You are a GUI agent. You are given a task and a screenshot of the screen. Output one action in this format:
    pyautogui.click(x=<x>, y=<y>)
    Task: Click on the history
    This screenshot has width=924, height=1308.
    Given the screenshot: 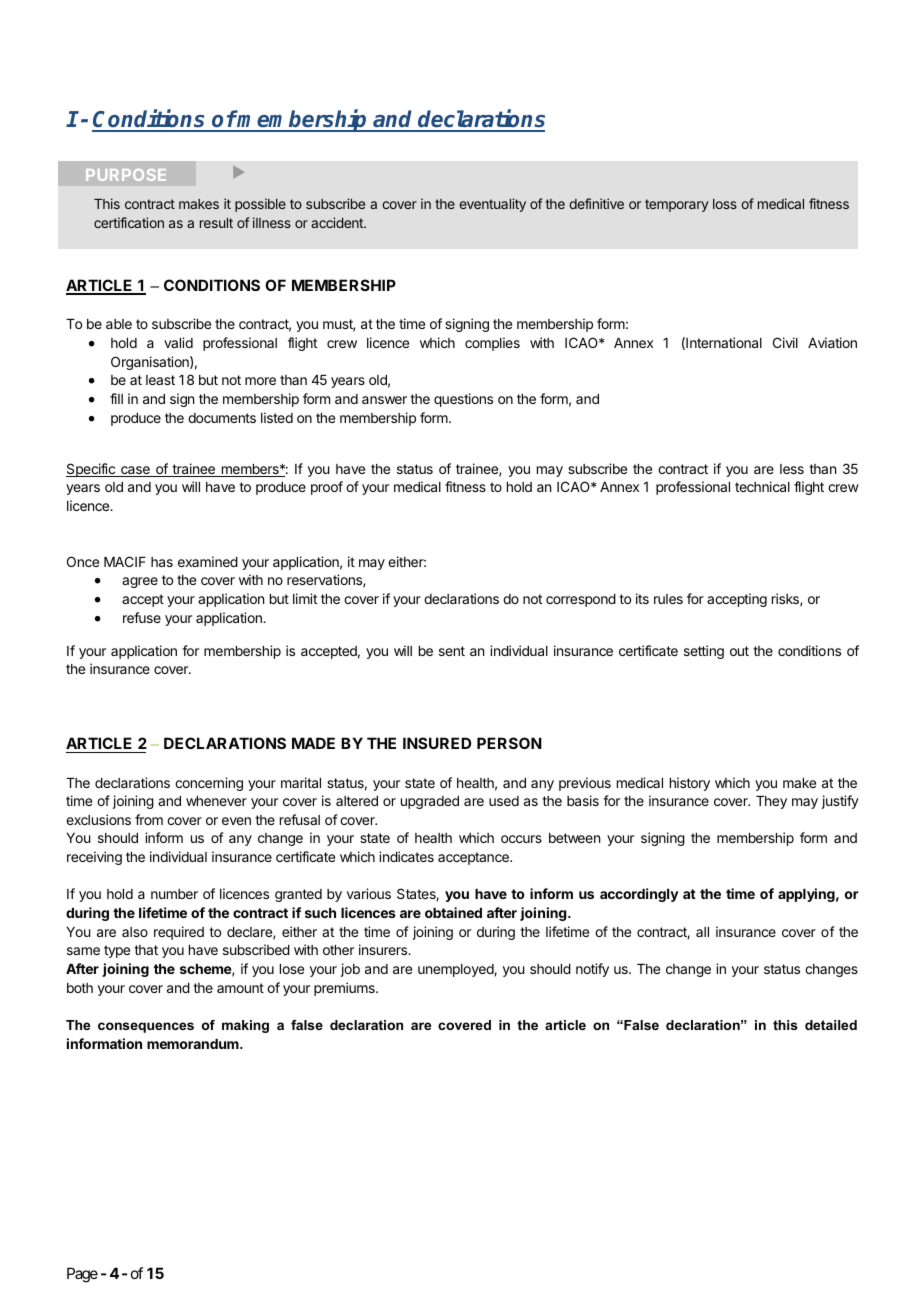 What is the action you would take?
    pyautogui.click(x=690, y=784)
